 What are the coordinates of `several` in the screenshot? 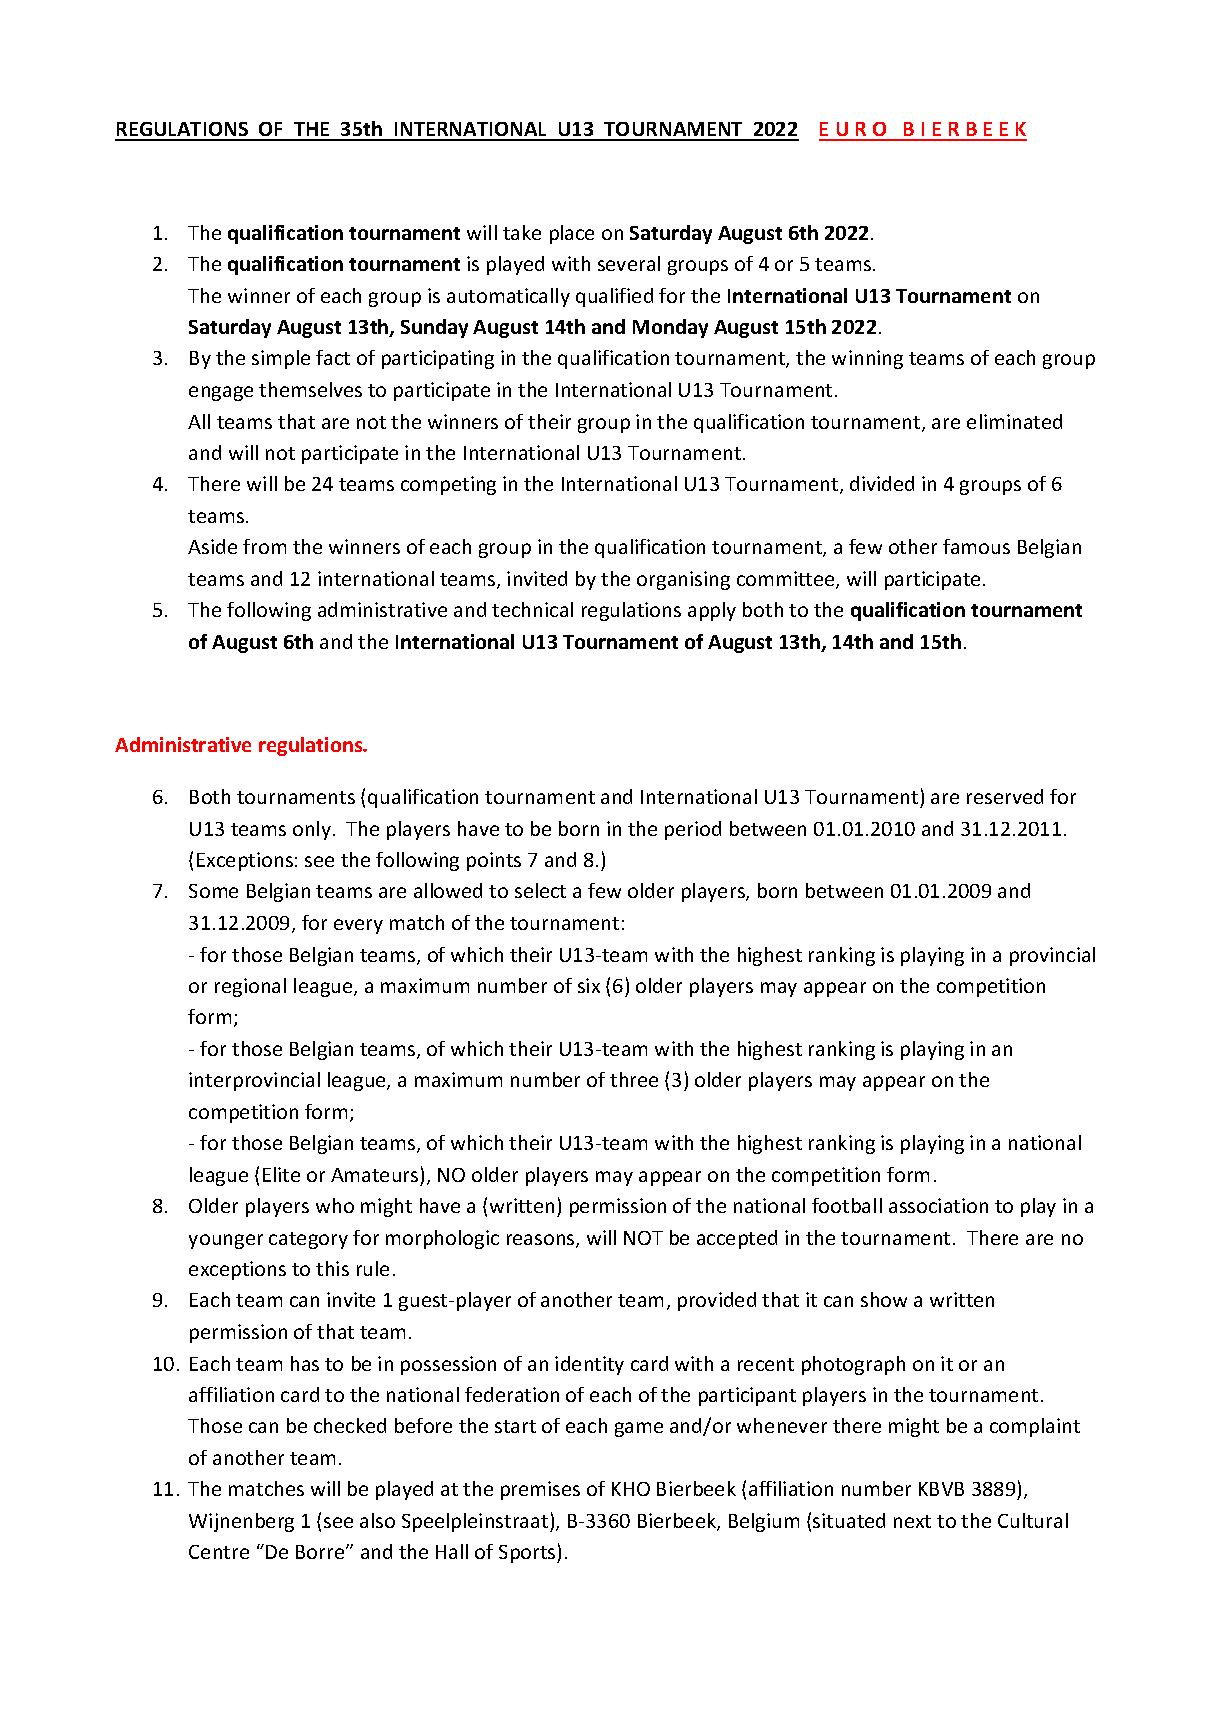 It's located at (629, 263).
